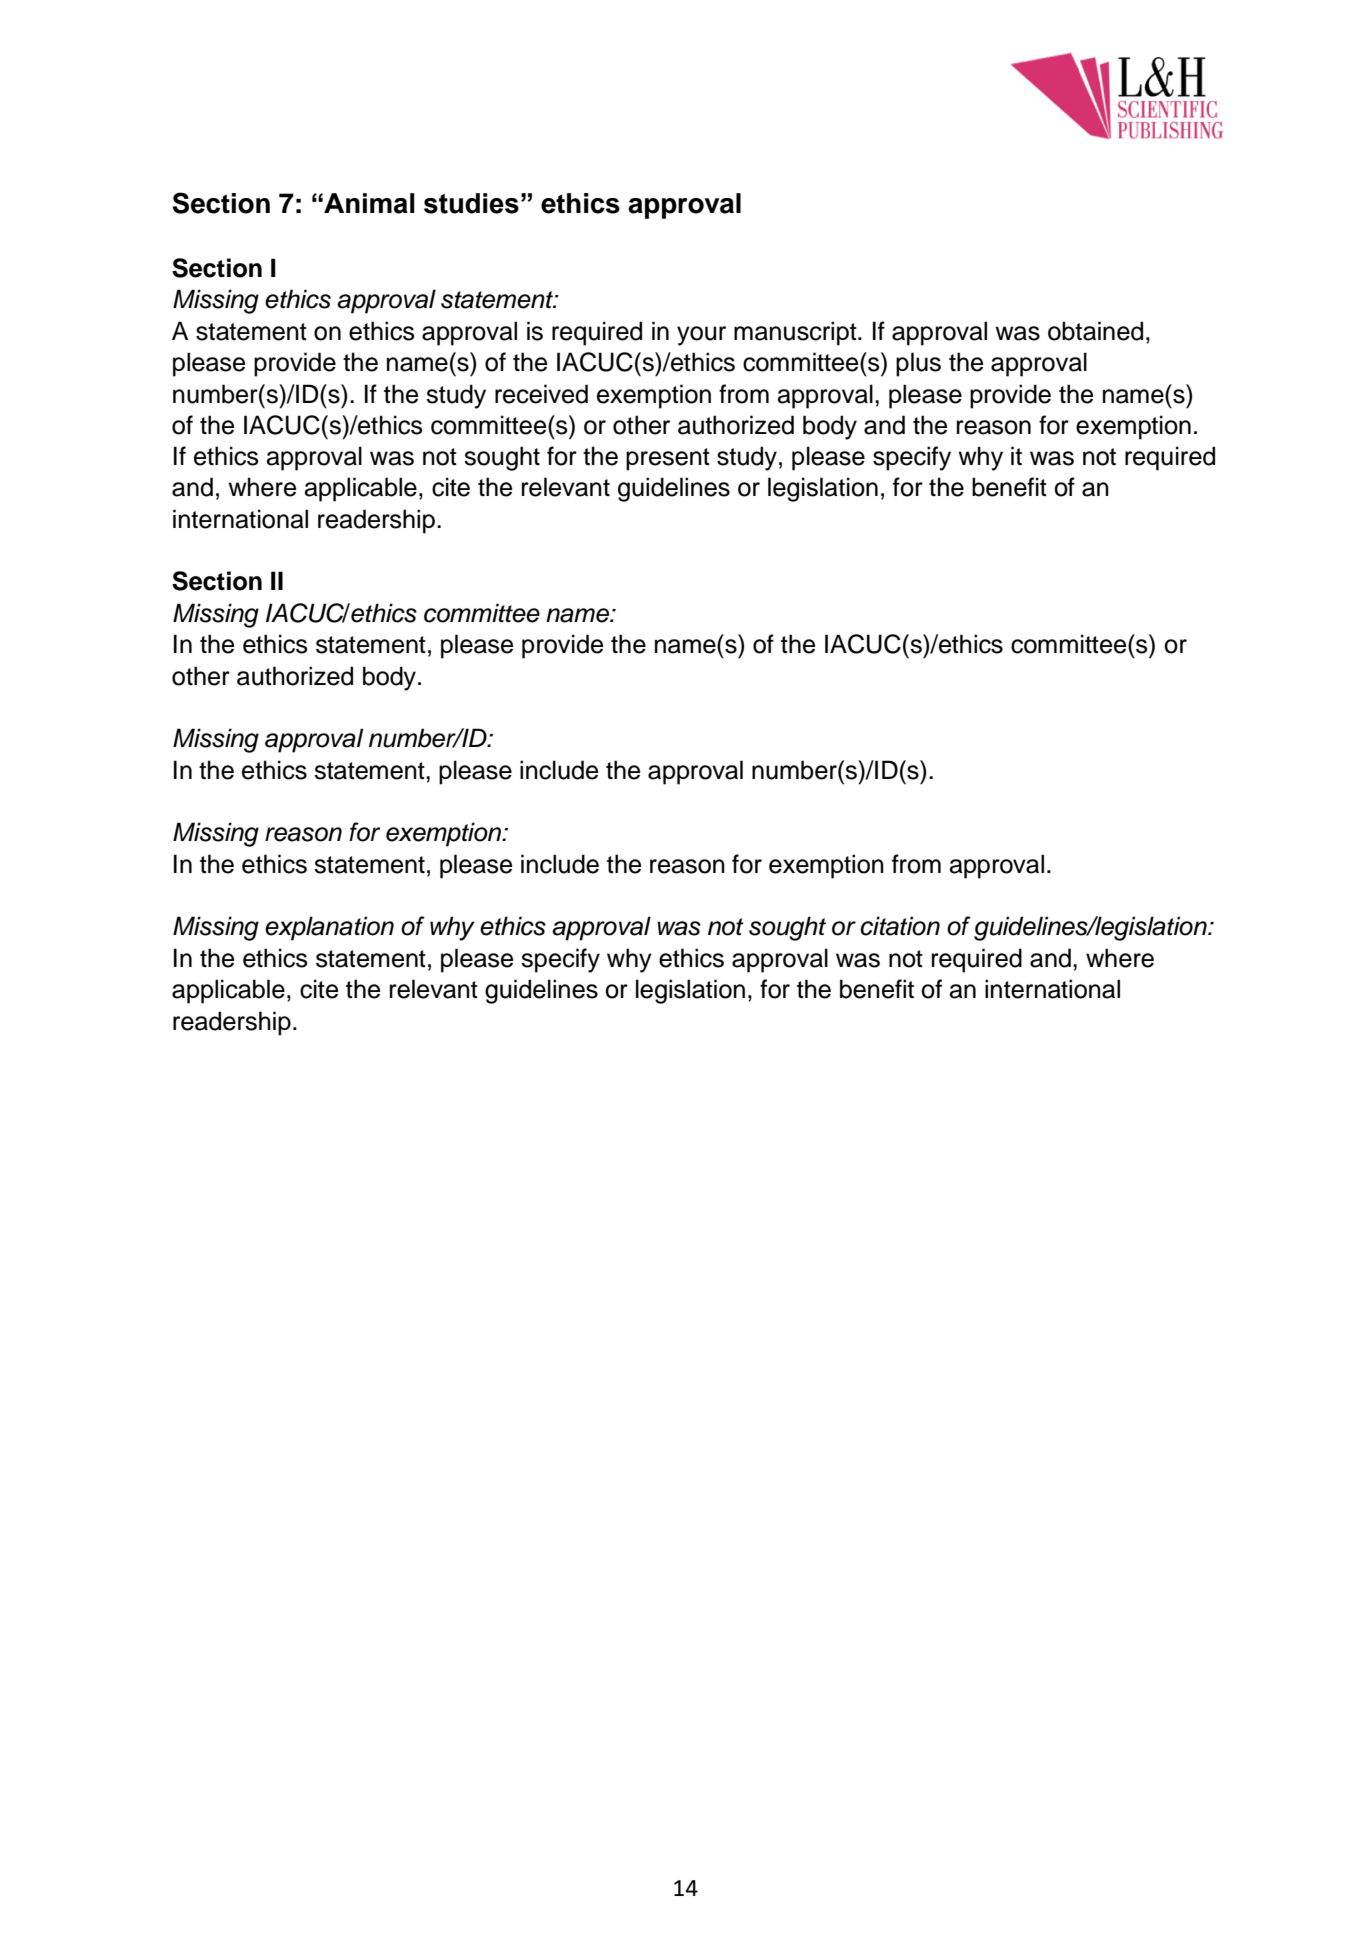  Describe the element at coordinates (329, 928) in the screenshot. I see `explanation` at that location.
